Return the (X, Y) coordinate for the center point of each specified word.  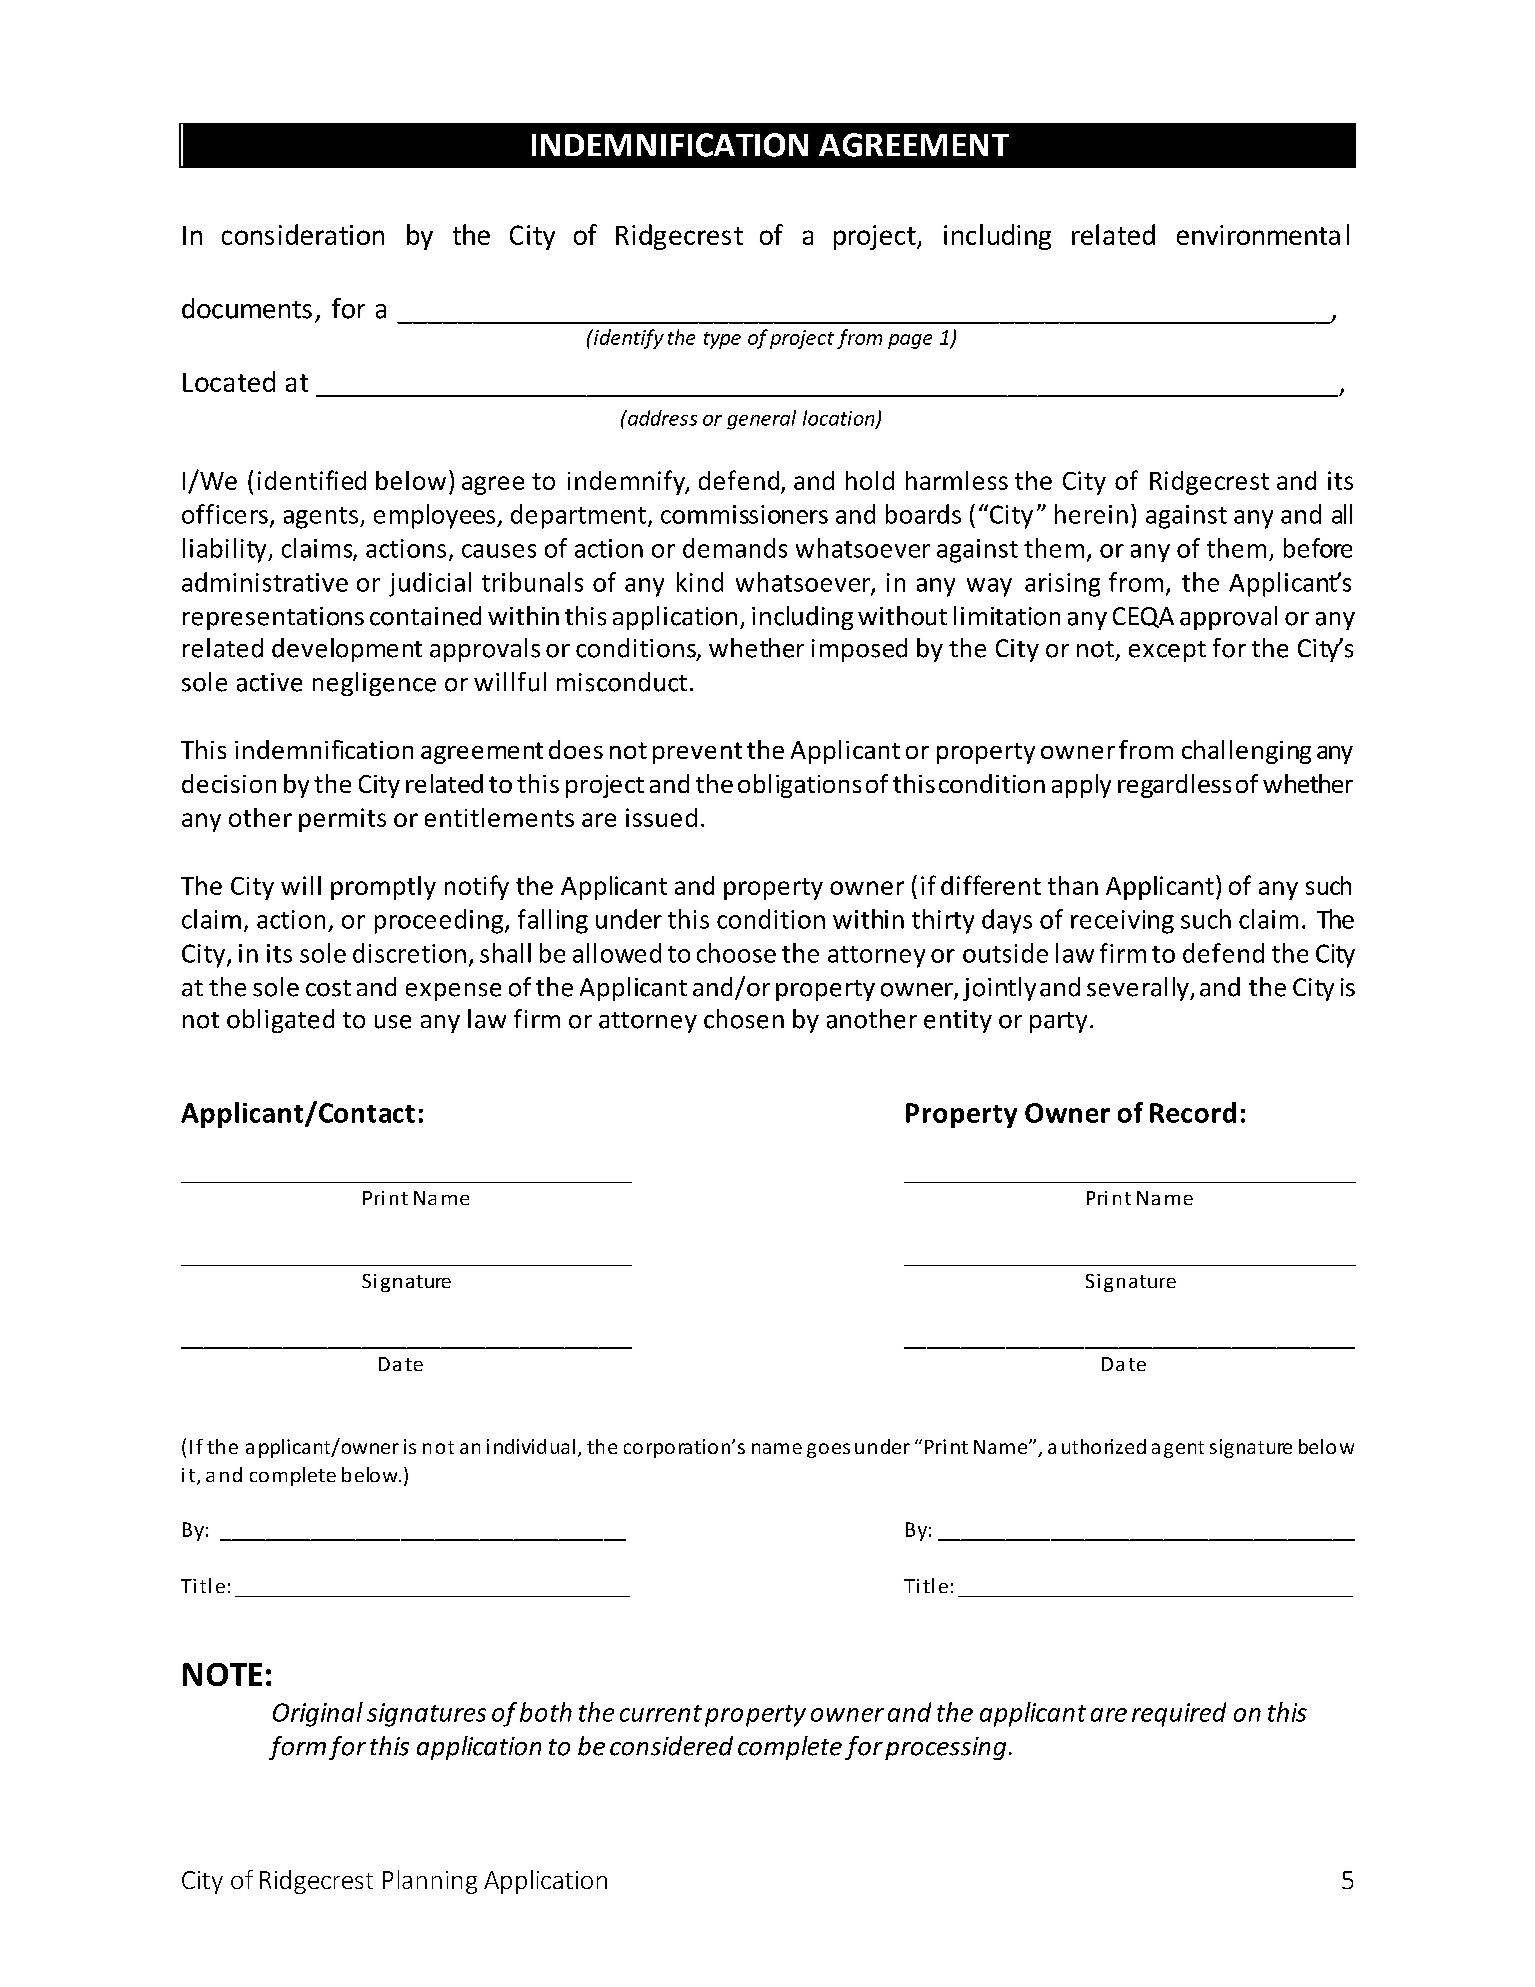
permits (342, 820)
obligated (280, 1021)
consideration (303, 234)
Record (1193, 1112)
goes (828, 1450)
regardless (1174, 786)
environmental (1263, 234)
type (722, 340)
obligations (799, 786)
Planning (430, 1882)
